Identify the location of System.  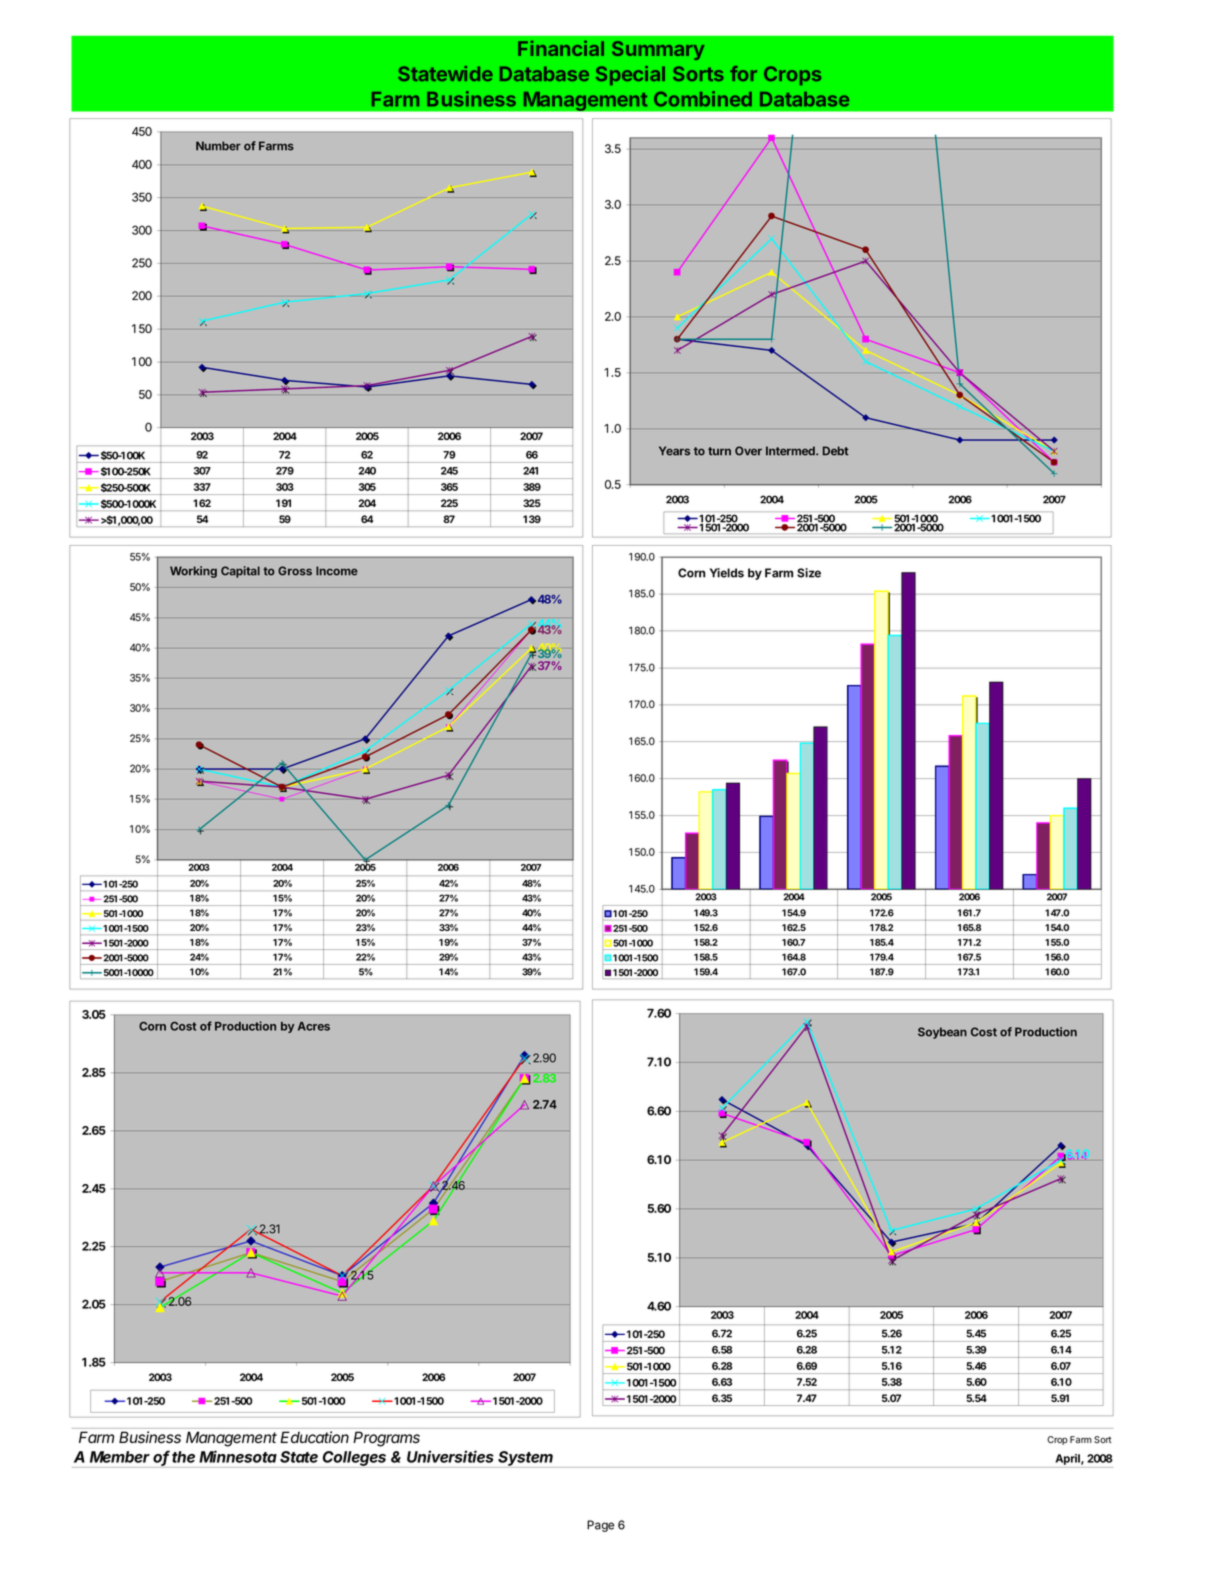
(526, 1459).
